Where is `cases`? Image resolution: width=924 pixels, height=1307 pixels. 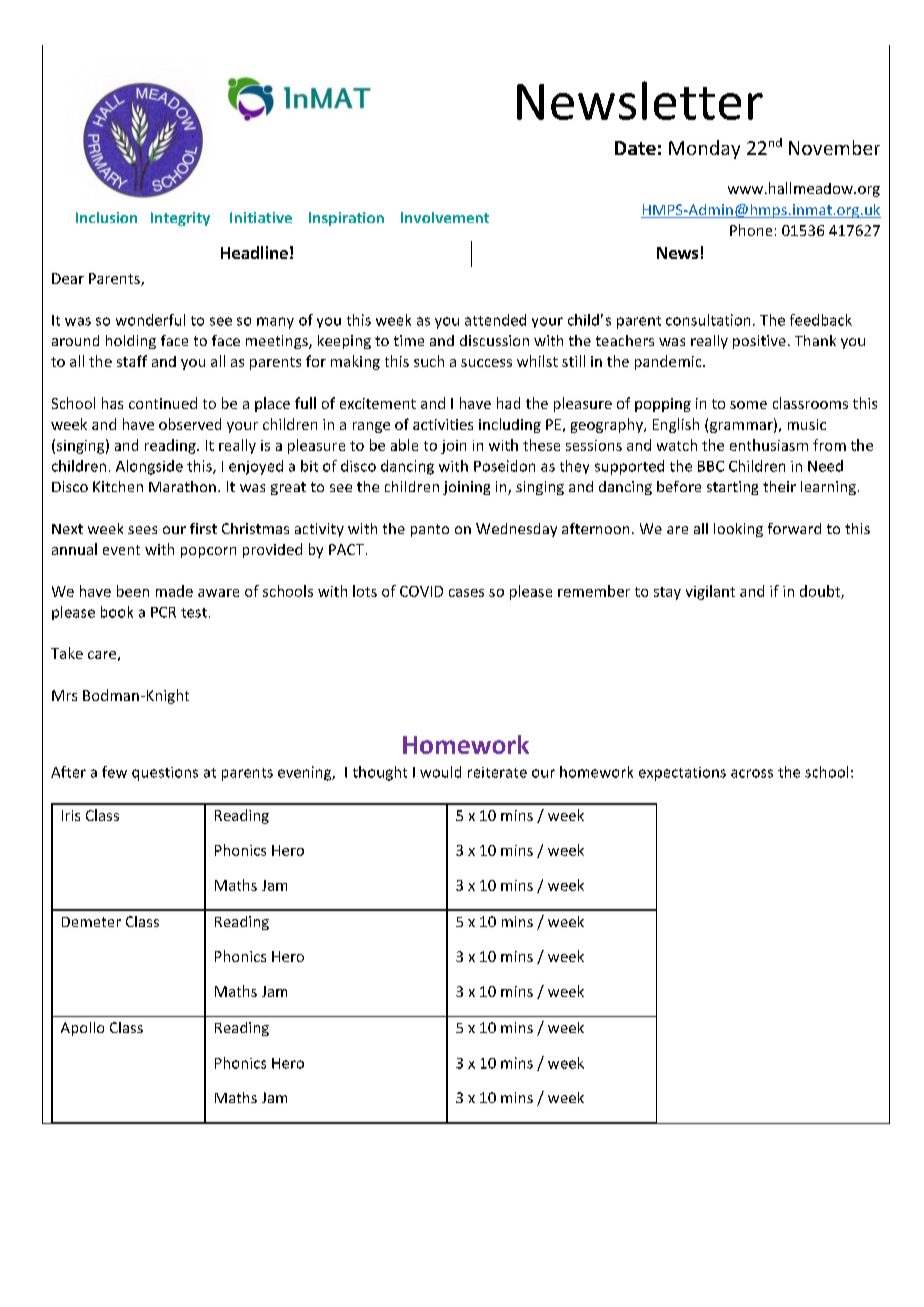
cases is located at coordinates (466, 593).
